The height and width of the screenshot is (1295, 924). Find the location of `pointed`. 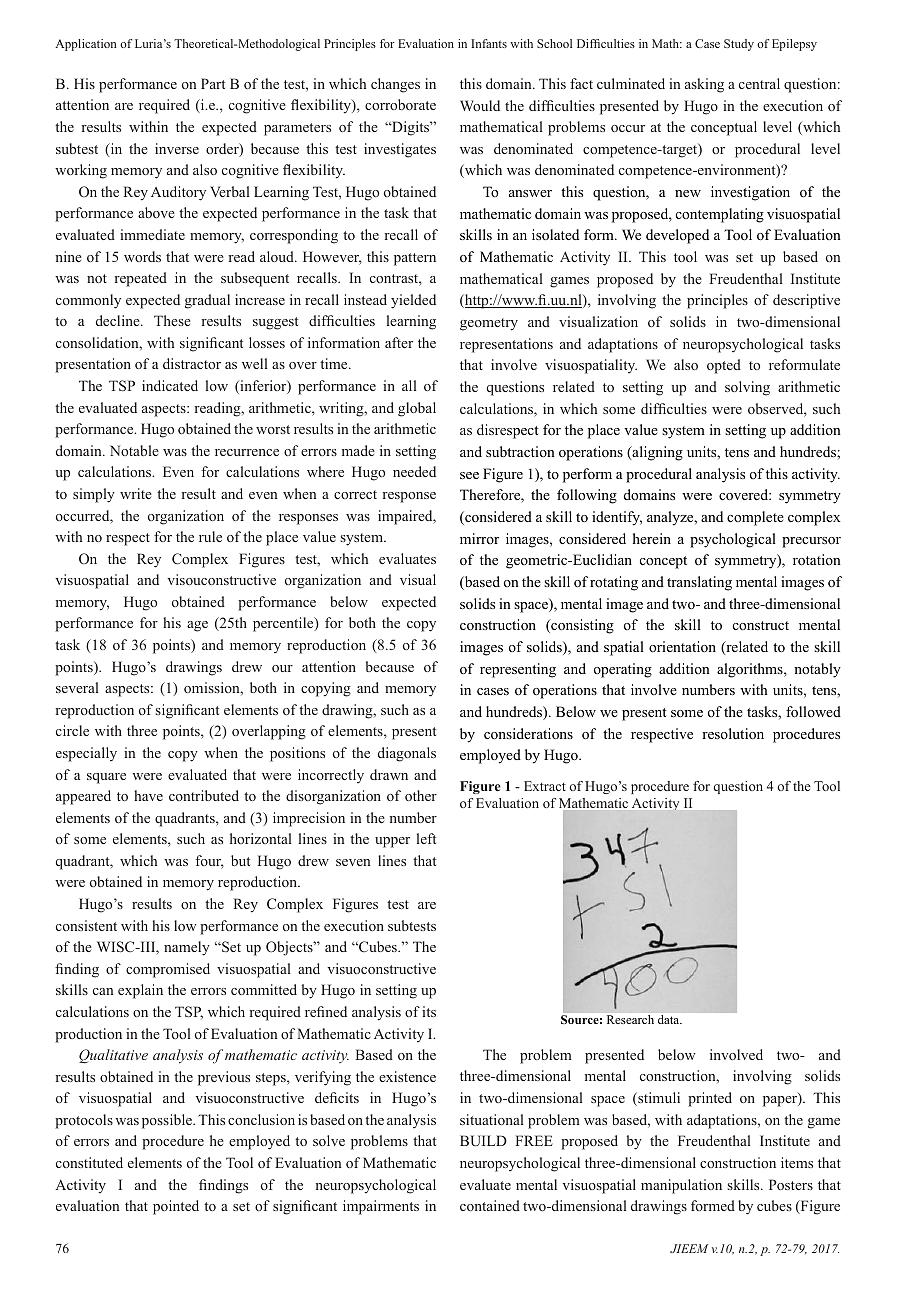

pointed is located at coordinates (176, 1207).
